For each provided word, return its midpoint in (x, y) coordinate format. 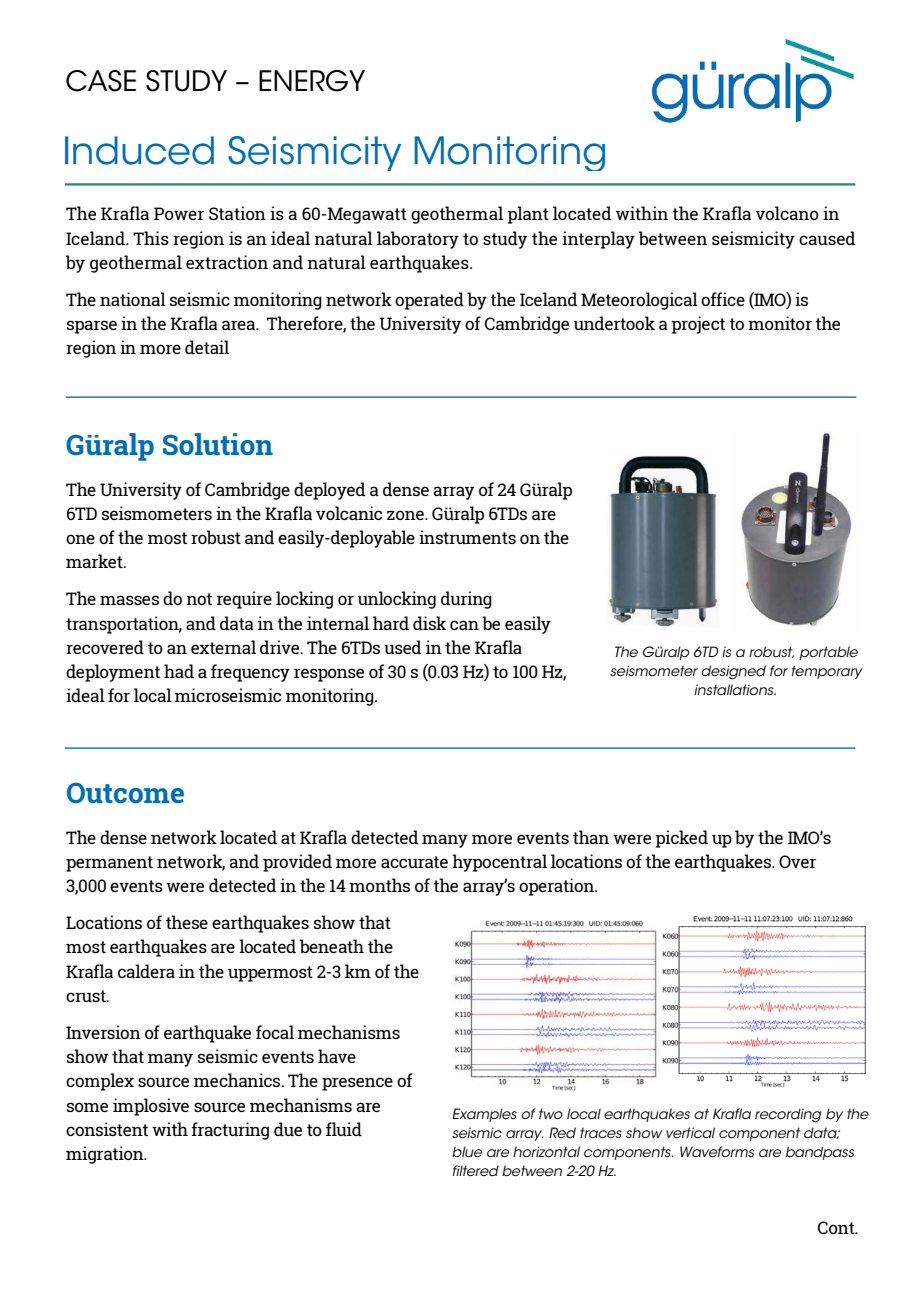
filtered (476, 1170)
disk (429, 623)
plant (528, 215)
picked (681, 839)
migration (106, 1155)
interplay (598, 240)
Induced (139, 150)
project (698, 325)
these (187, 922)
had (179, 671)
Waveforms (717, 1151)
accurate (414, 862)
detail (207, 347)
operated (429, 301)
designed (733, 672)
